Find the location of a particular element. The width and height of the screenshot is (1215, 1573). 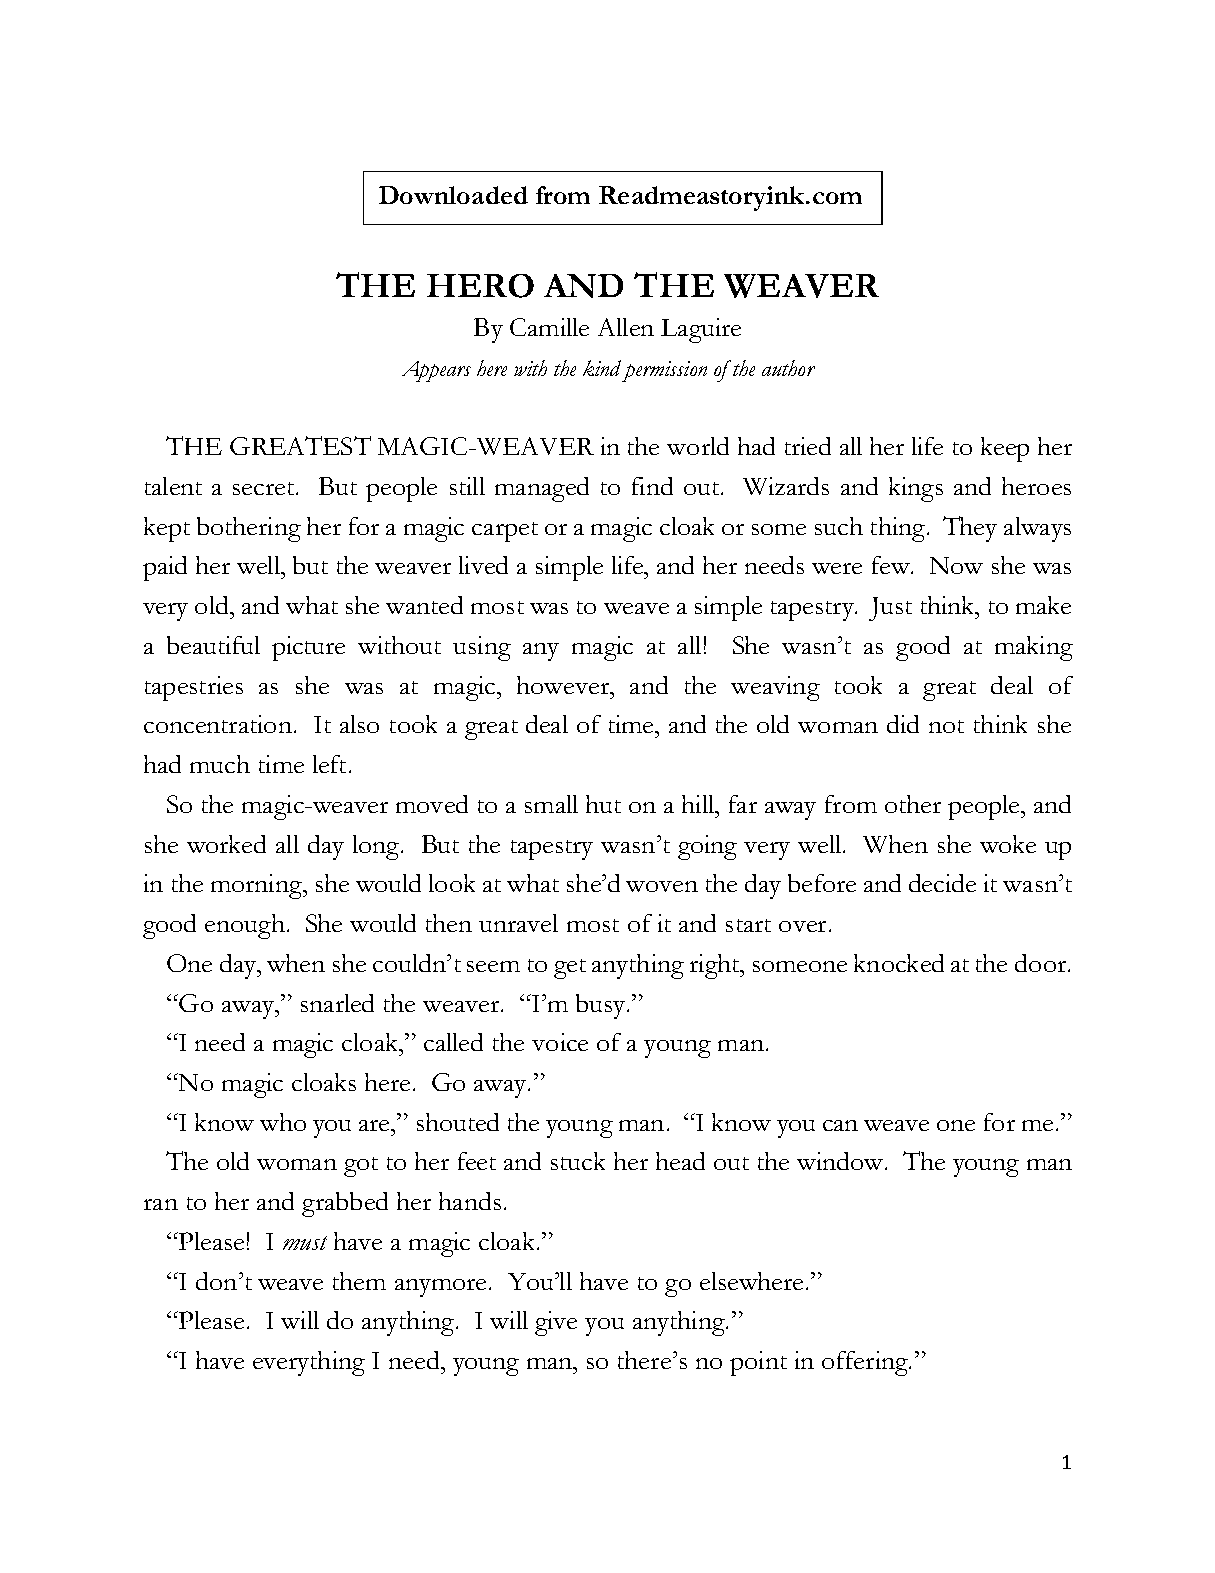

picture is located at coordinates (308, 648).
